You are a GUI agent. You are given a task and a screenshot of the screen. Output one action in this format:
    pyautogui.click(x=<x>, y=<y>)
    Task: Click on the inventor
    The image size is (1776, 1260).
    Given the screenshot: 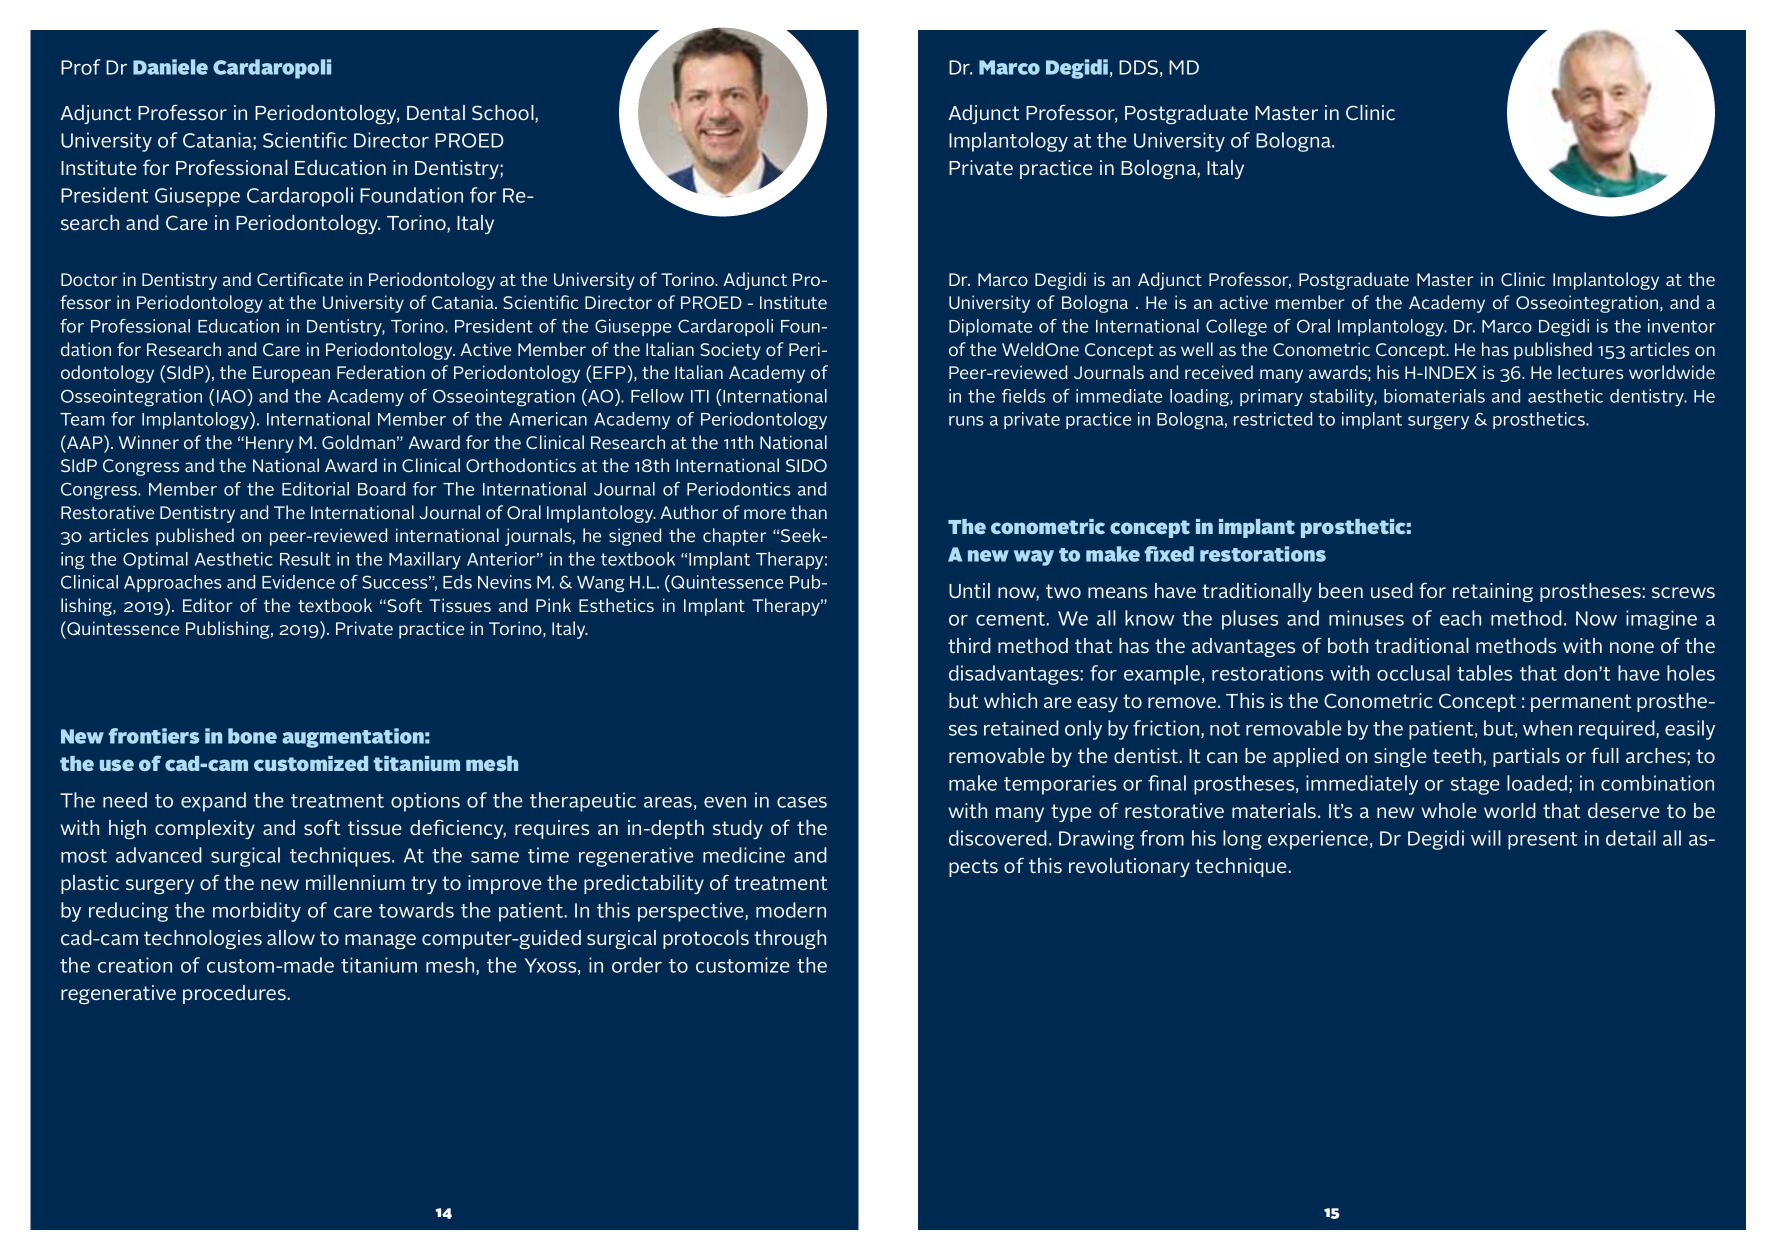 What is the action you would take?
    pyautogui.click(x=1682, y=326)
